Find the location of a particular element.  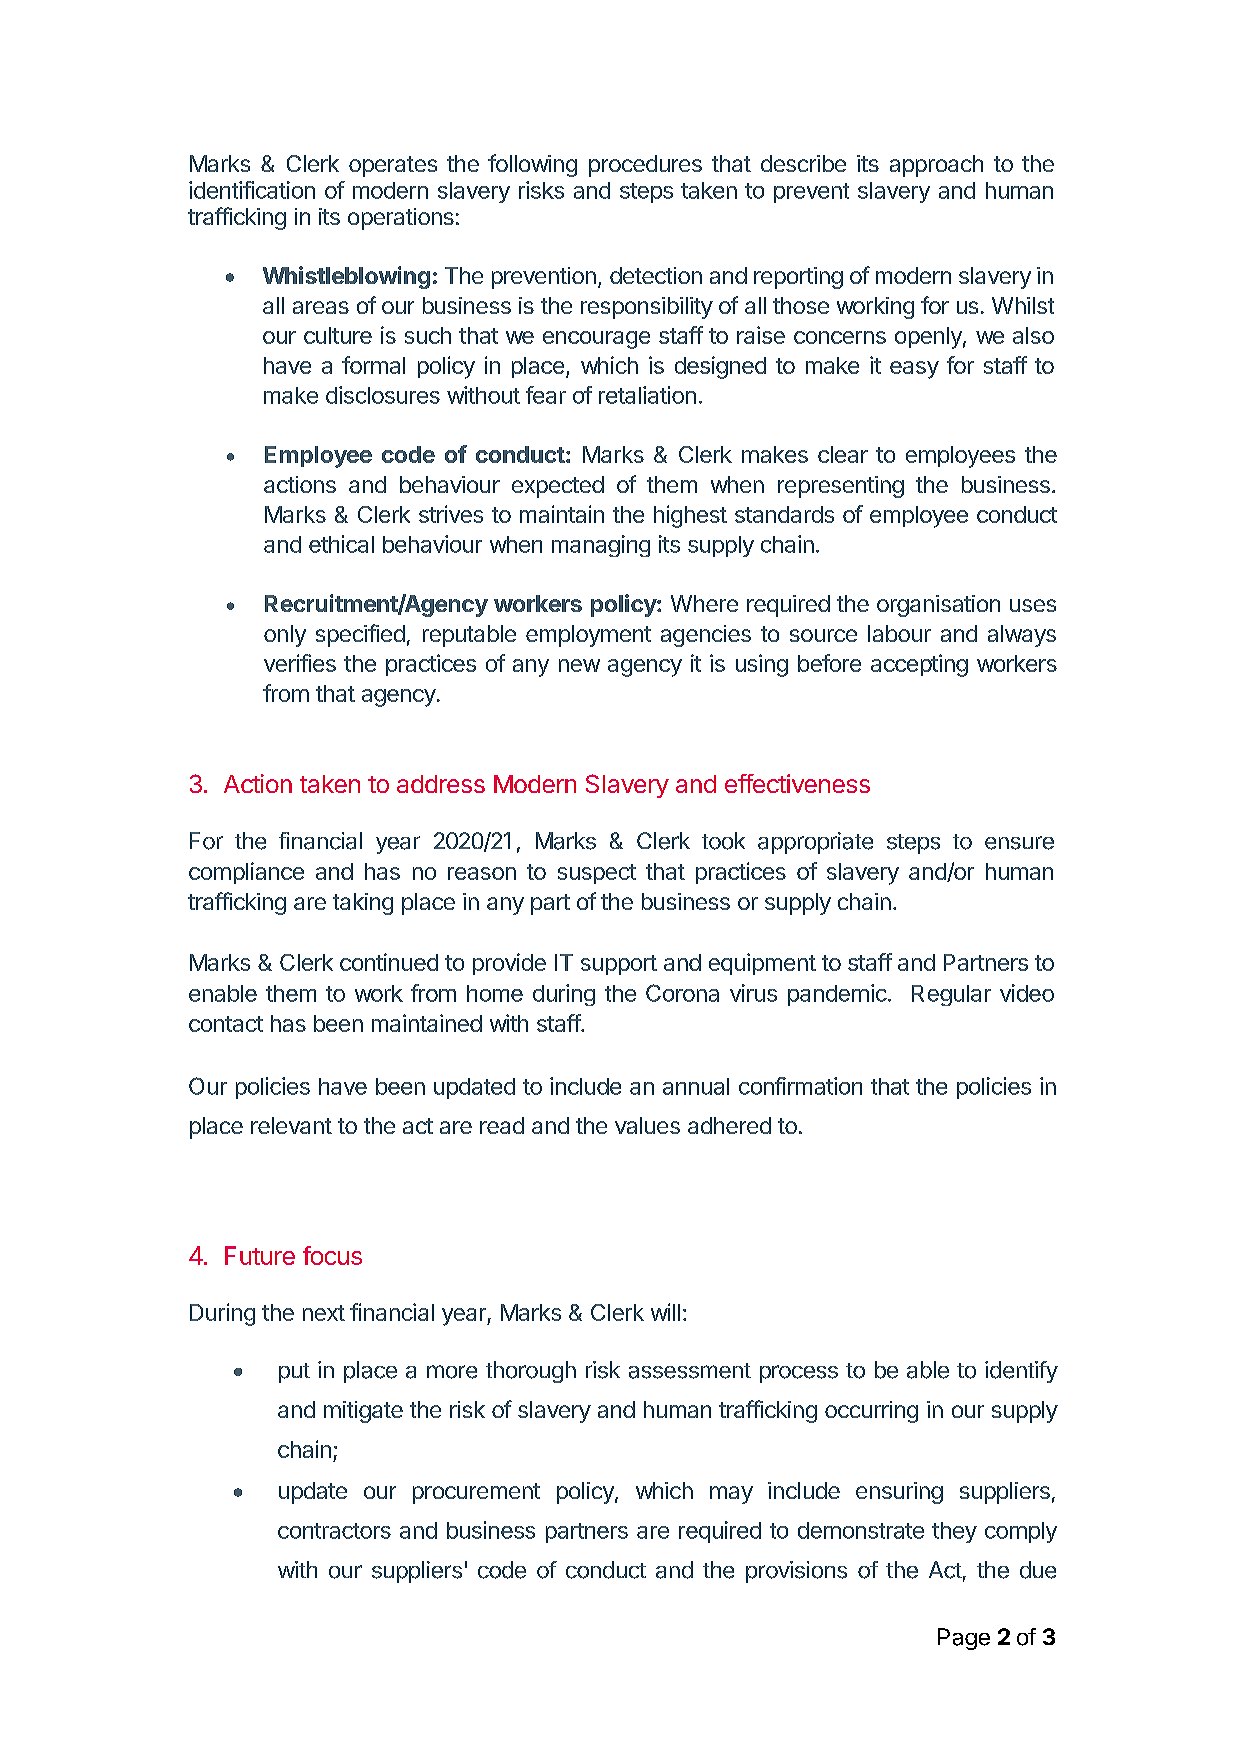

identify is located at coordinates (1021, 1372).
